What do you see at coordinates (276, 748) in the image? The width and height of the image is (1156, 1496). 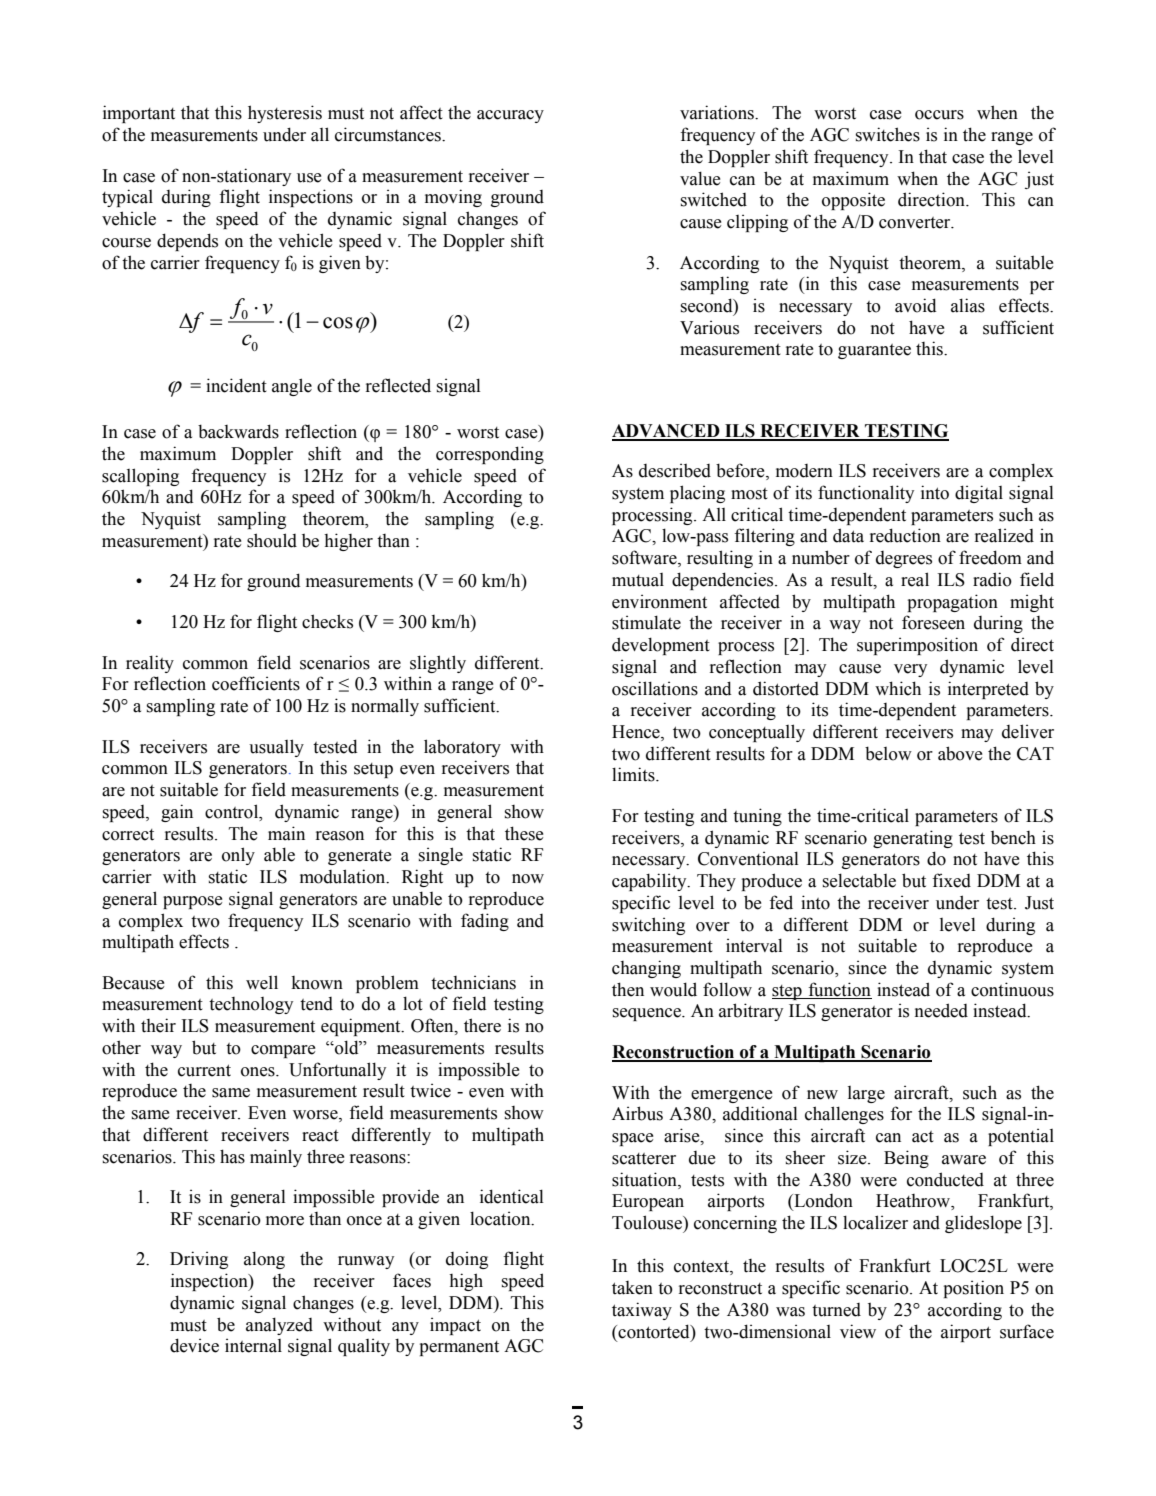 I see `usually` at bounding box center [276, 748].
